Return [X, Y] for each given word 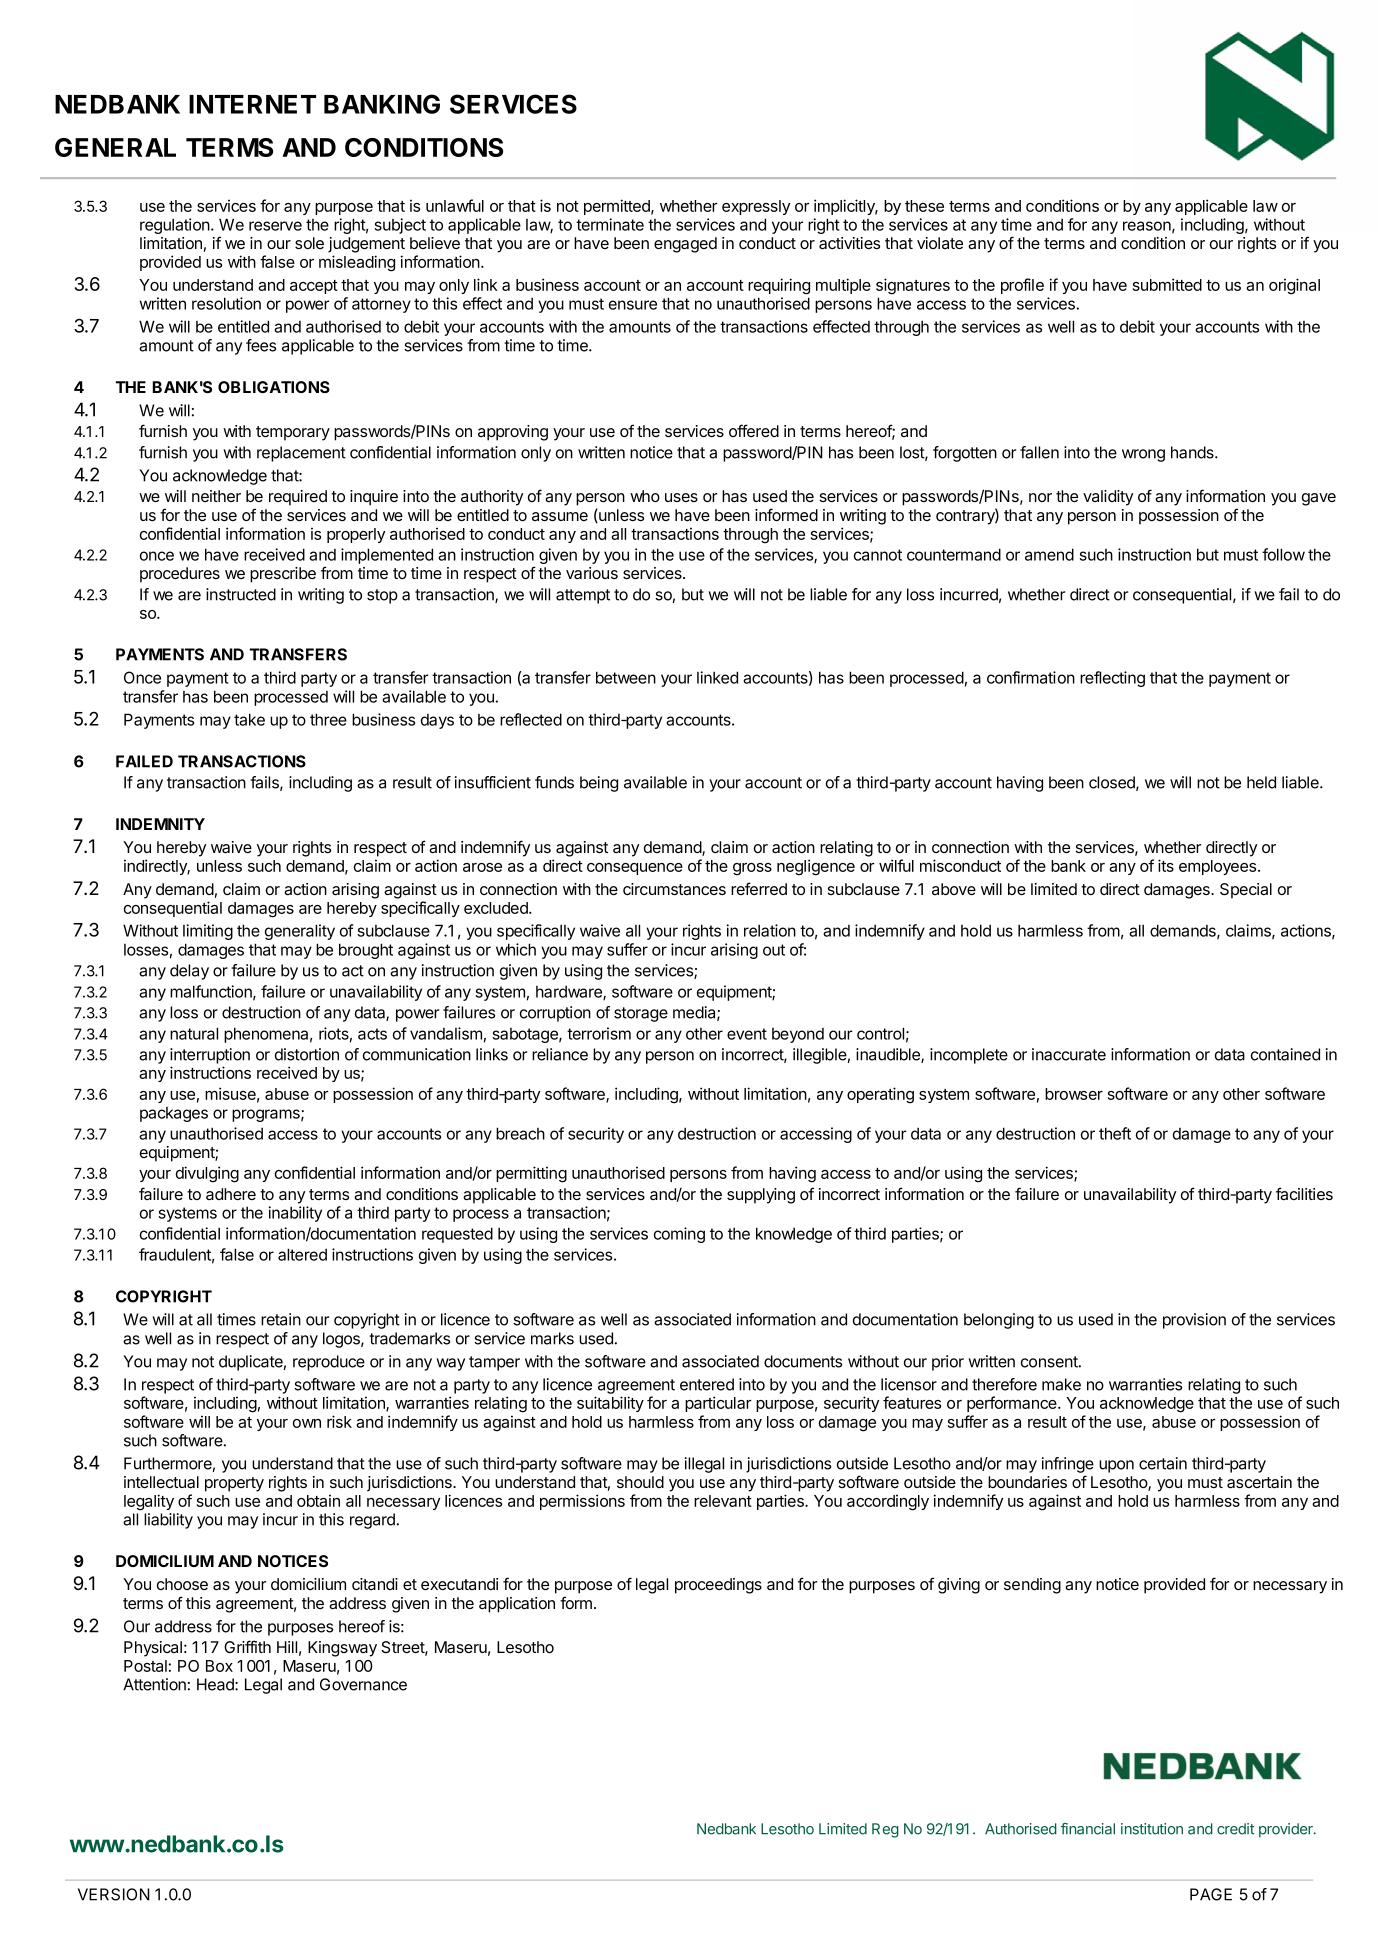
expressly [756, 207]
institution [1152, 1829]
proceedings [718, 1586]
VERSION [114, 1894]
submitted [1167, 284]
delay [189, 972]
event [747, 1034]
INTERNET [252, 104]
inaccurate [1069, 1054]
